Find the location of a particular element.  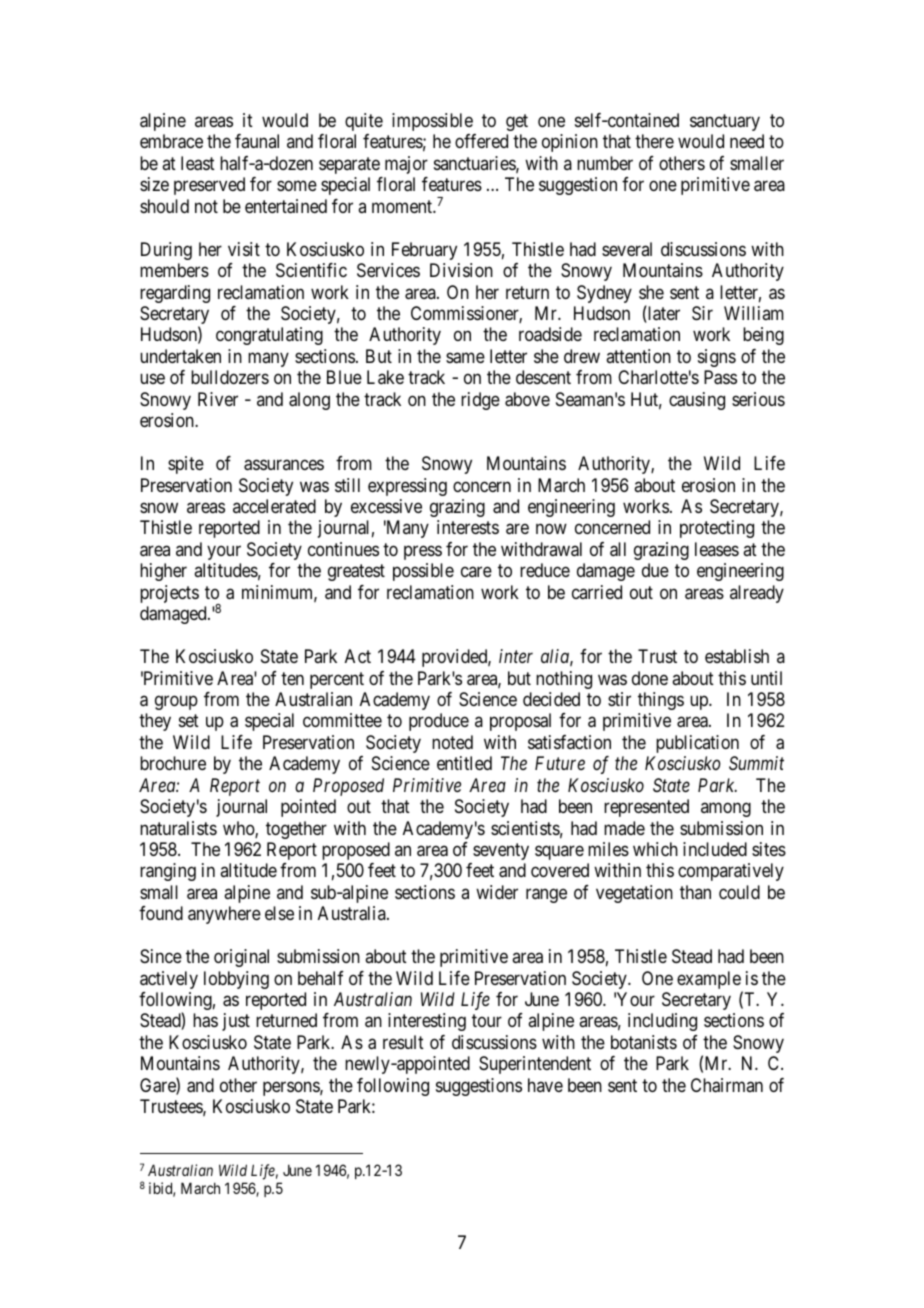

just is located at coordinates (236, 1022).
